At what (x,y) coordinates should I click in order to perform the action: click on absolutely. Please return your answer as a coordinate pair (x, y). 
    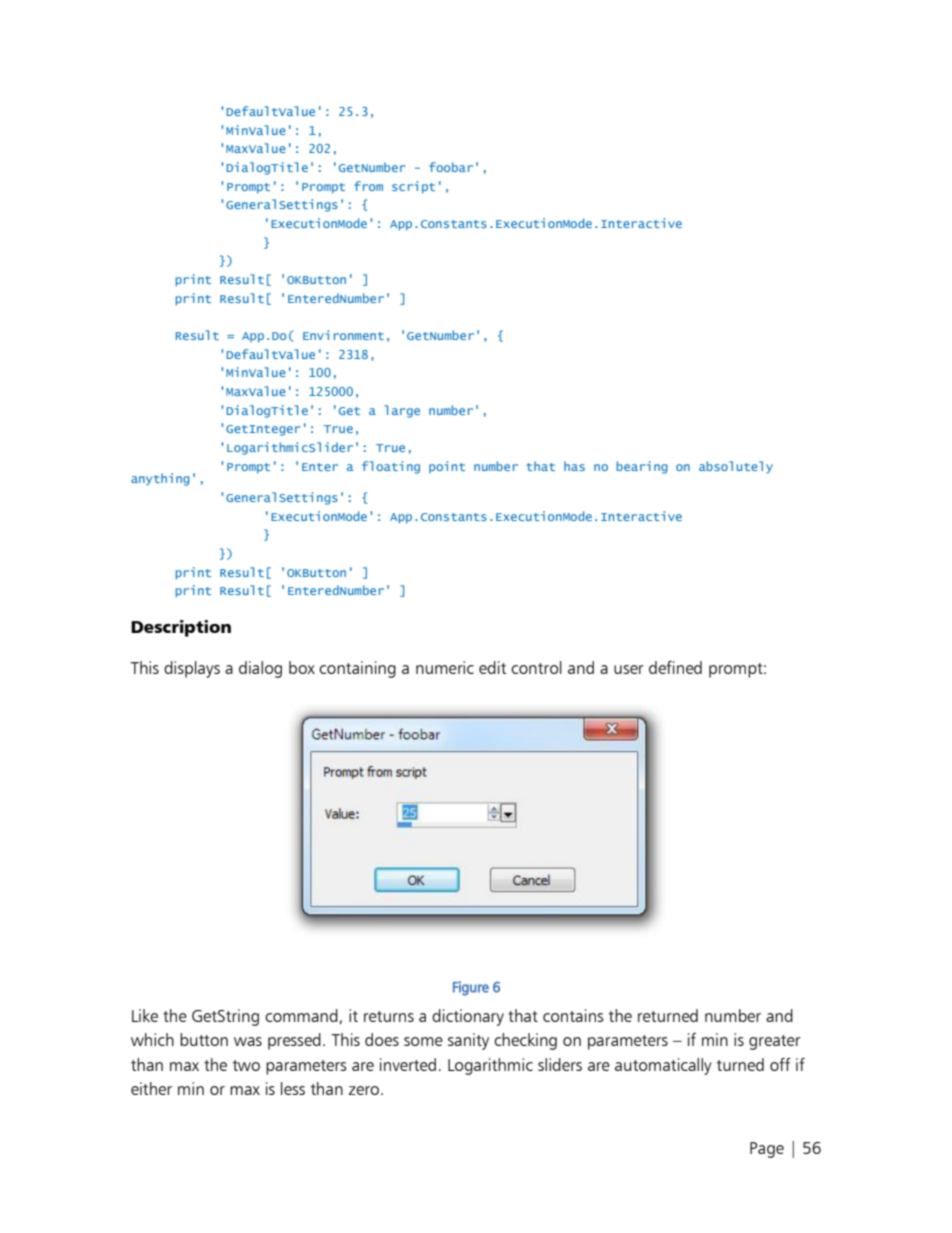
    Looking at the image, I should click on (736, 467).
